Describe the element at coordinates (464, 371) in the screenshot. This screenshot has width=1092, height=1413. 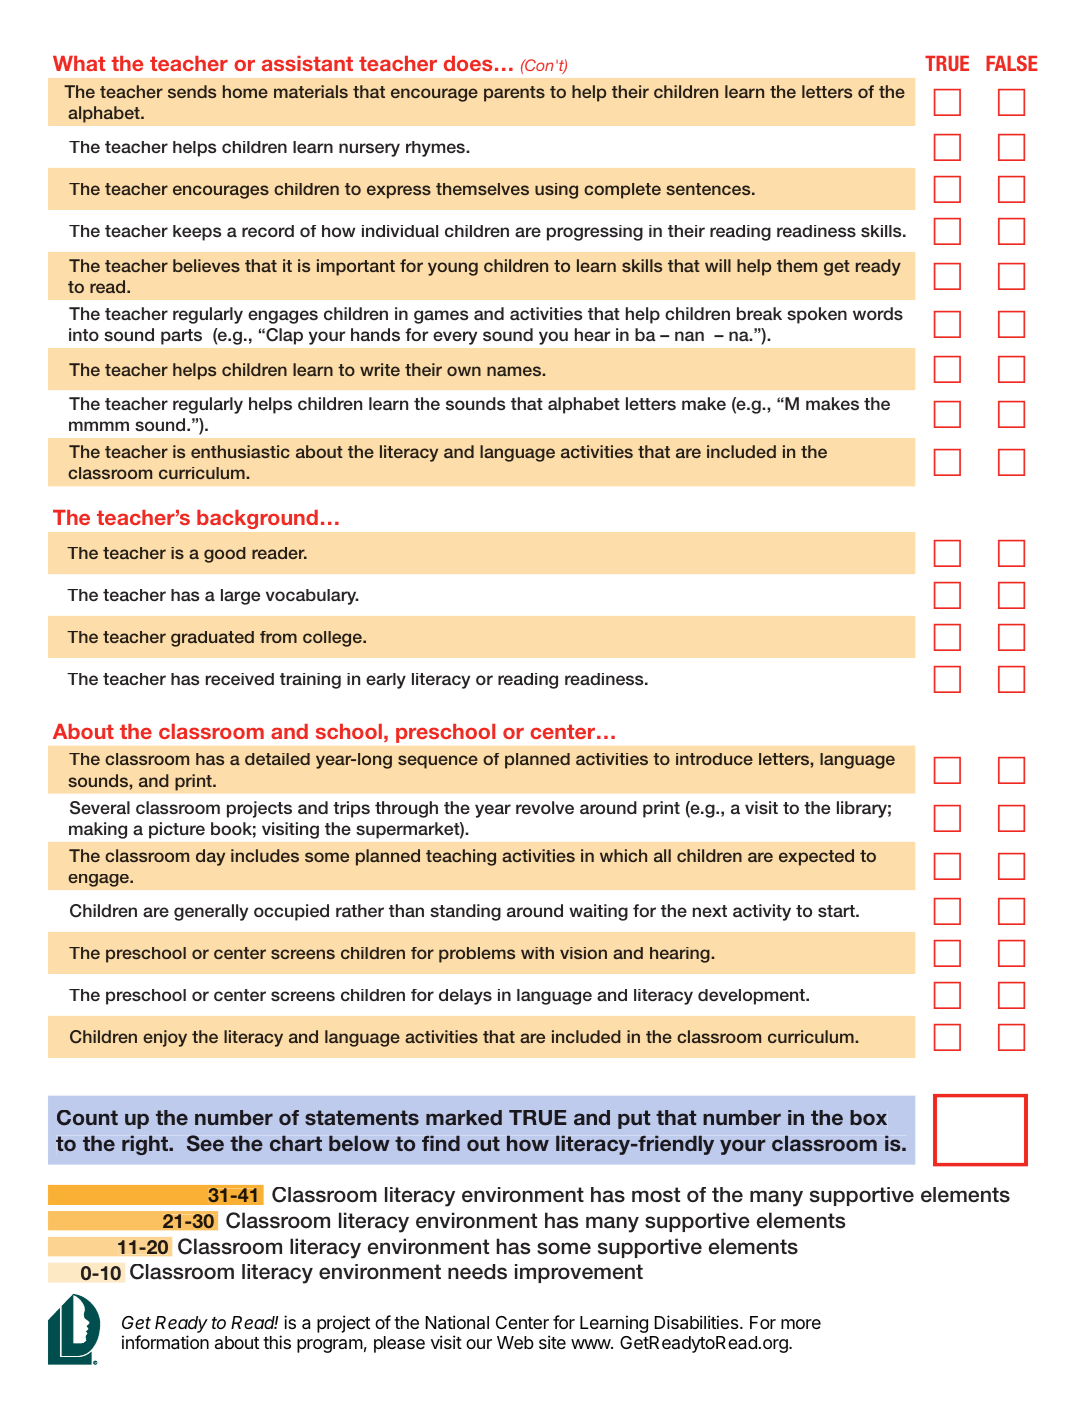
I see `own` at that location.
